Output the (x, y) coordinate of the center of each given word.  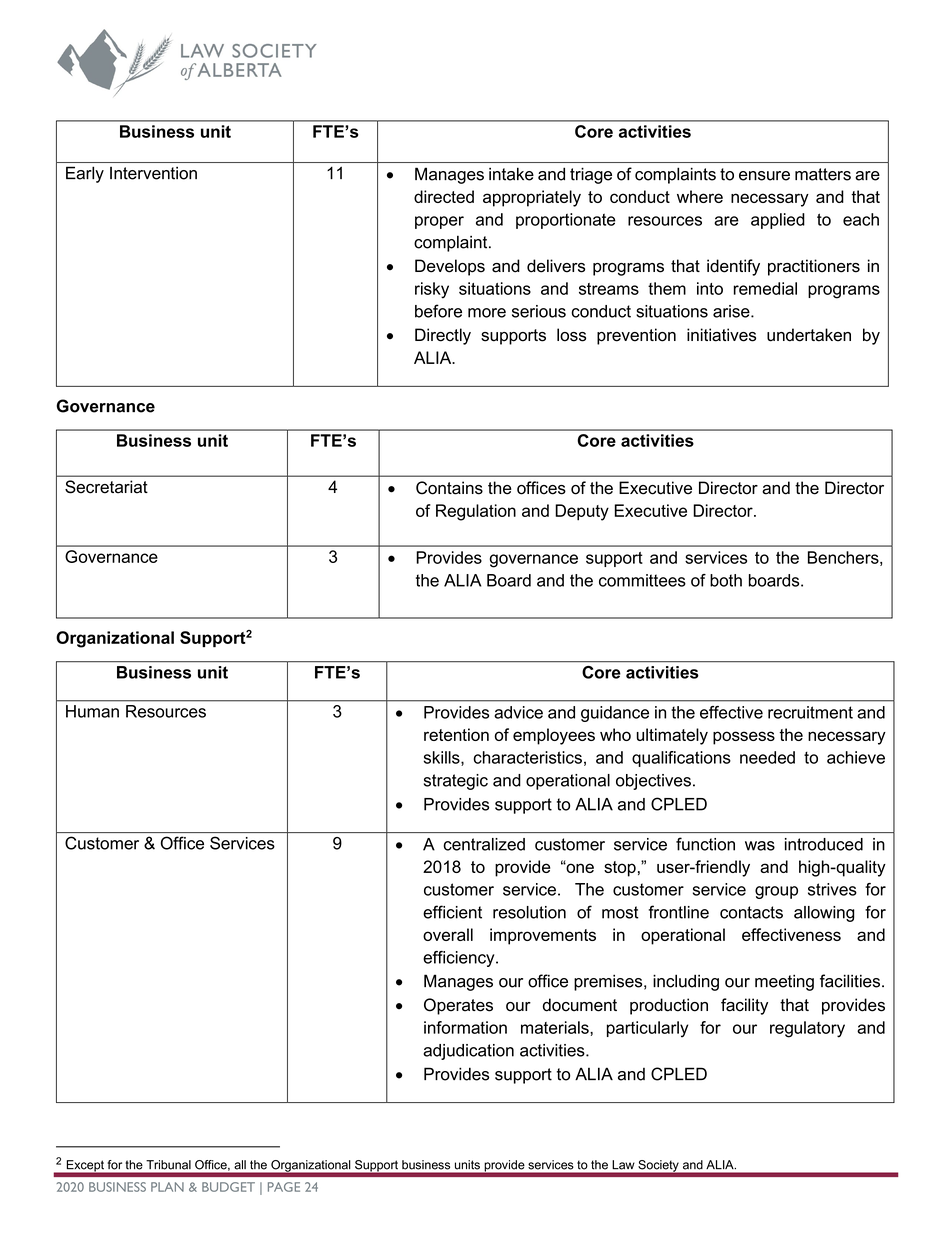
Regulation (476, 512)
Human (92, 711)
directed (444, 196)
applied (778, 221)
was (760, 846)
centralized (484, 844)
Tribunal (169, 1164)
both (726, 580)
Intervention (153, 173)
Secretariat (106, 487)
